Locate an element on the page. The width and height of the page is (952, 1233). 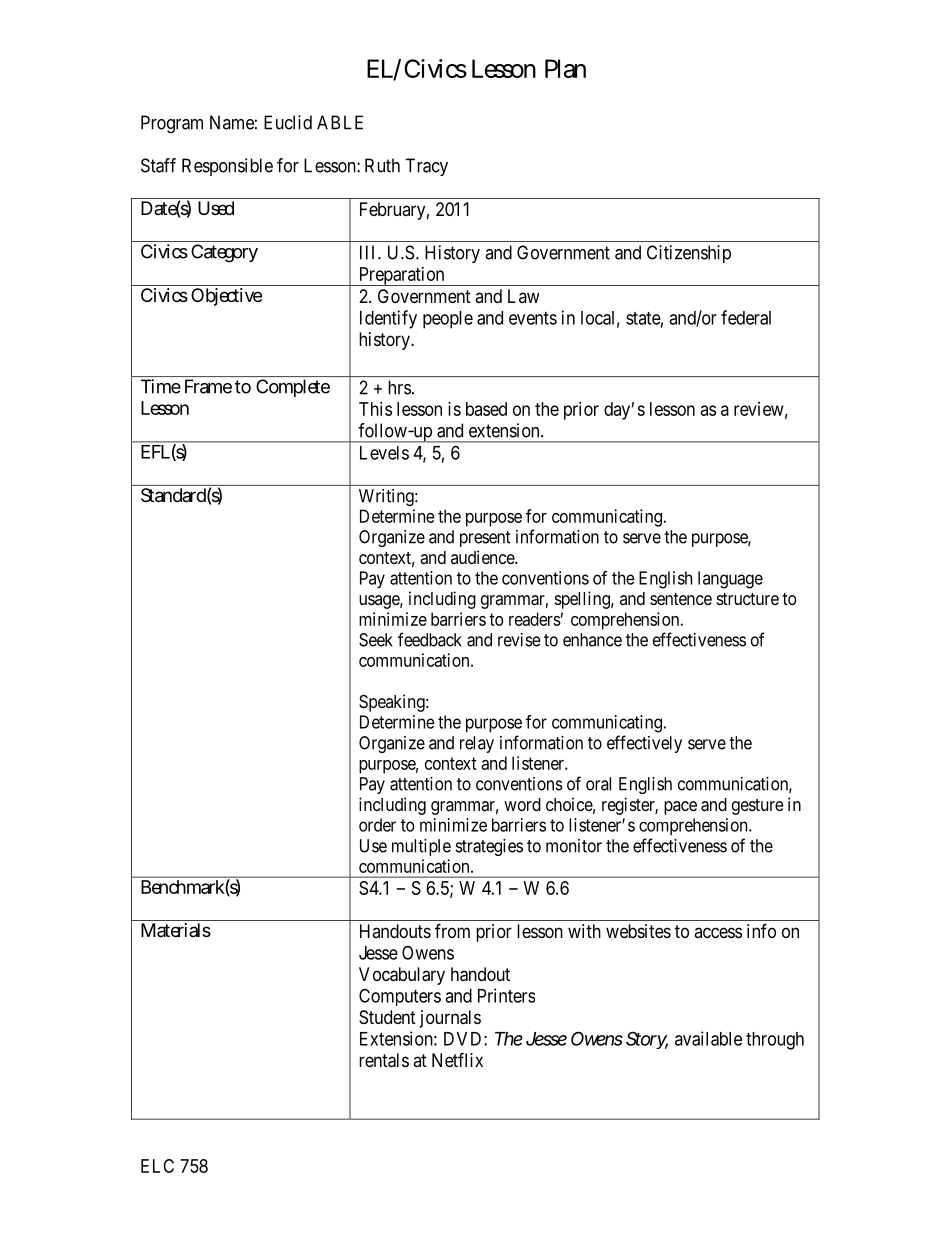
Citizenship is located at coordinates (689, 254).
